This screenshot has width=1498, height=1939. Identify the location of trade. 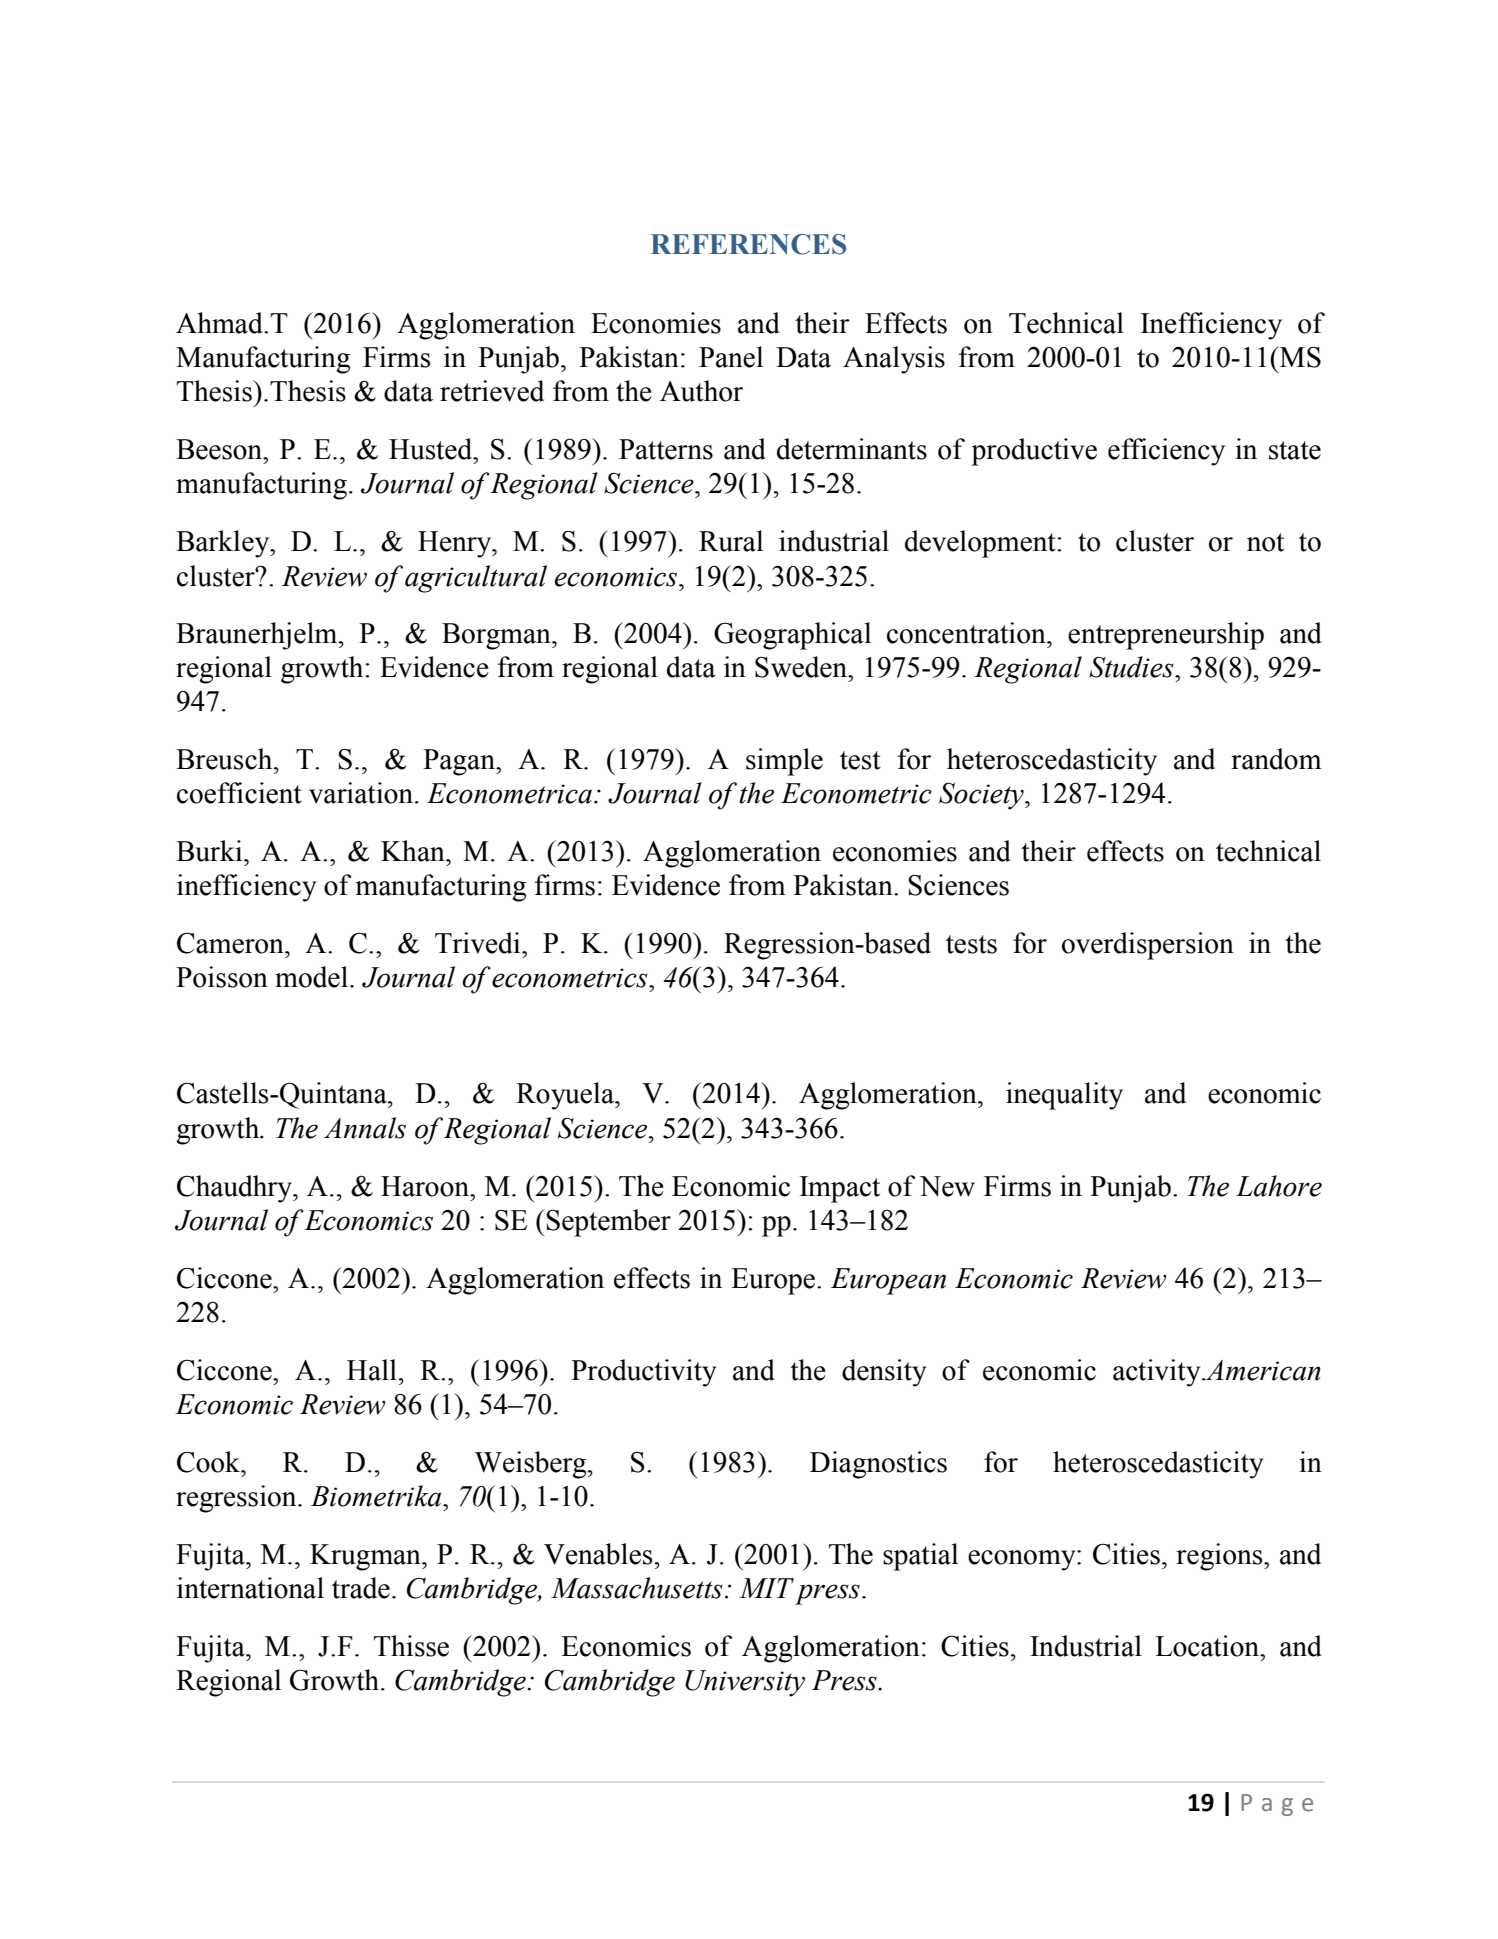
(361, 1588).
